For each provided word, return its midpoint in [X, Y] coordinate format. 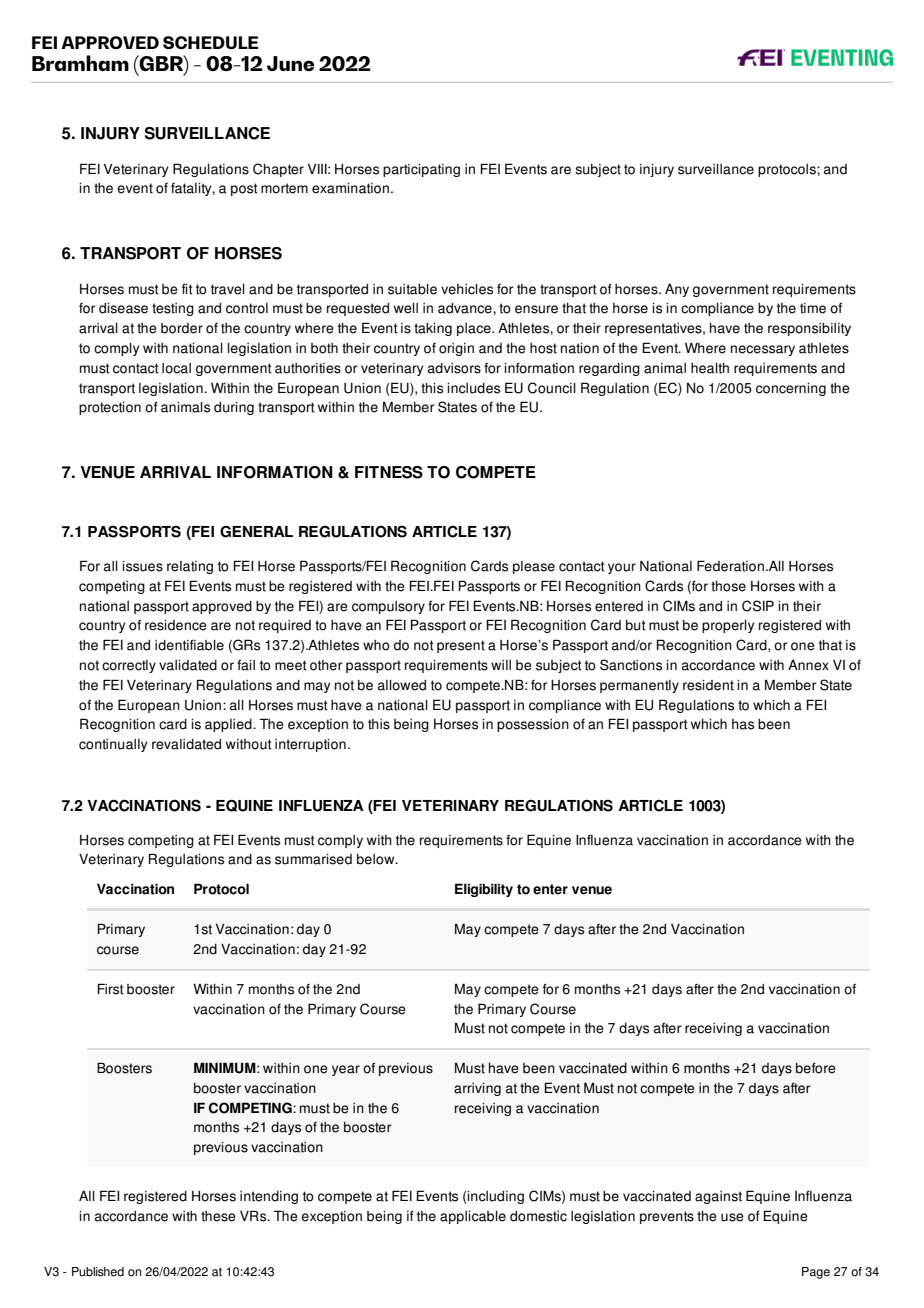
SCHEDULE [211, 42]
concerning [791, 389]
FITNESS [389, 472]
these [218, 1216]
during [234, 408]
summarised [313, 859]
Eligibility [484, 890]
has [743, 724]
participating [421, 170]
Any [677, 290]
